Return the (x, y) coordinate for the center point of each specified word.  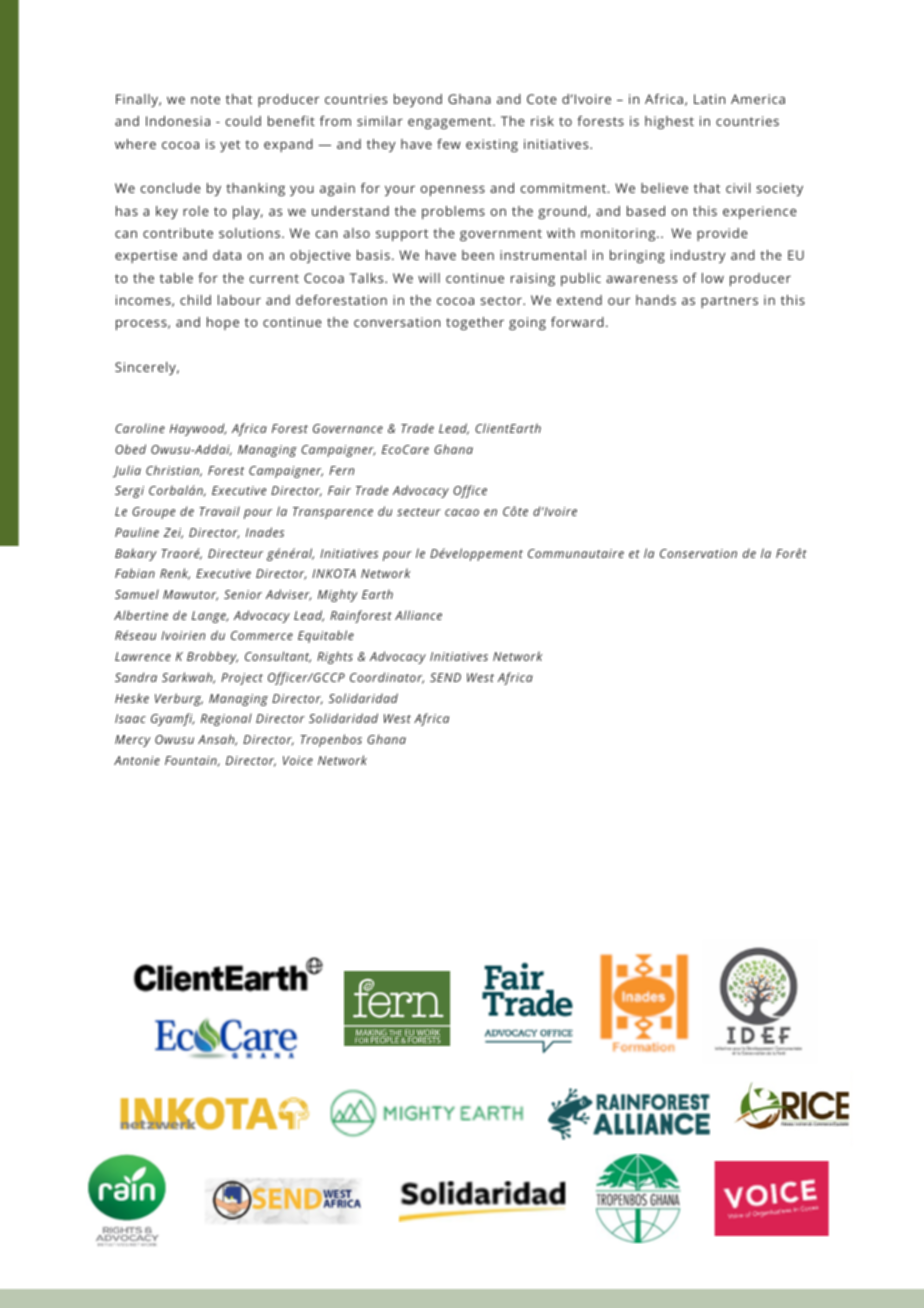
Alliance (418, 615)
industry (698, 256)
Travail (219, 511)
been (478, 255)
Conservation (698, 553)
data (227, 255)
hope (223, 323)
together (475, 323)
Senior (243, 594)
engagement (451, 123)
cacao (462, 512)
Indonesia (178, 121)
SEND (445, 677)
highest (669, 122)
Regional (226, 719)
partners (729, 302)
